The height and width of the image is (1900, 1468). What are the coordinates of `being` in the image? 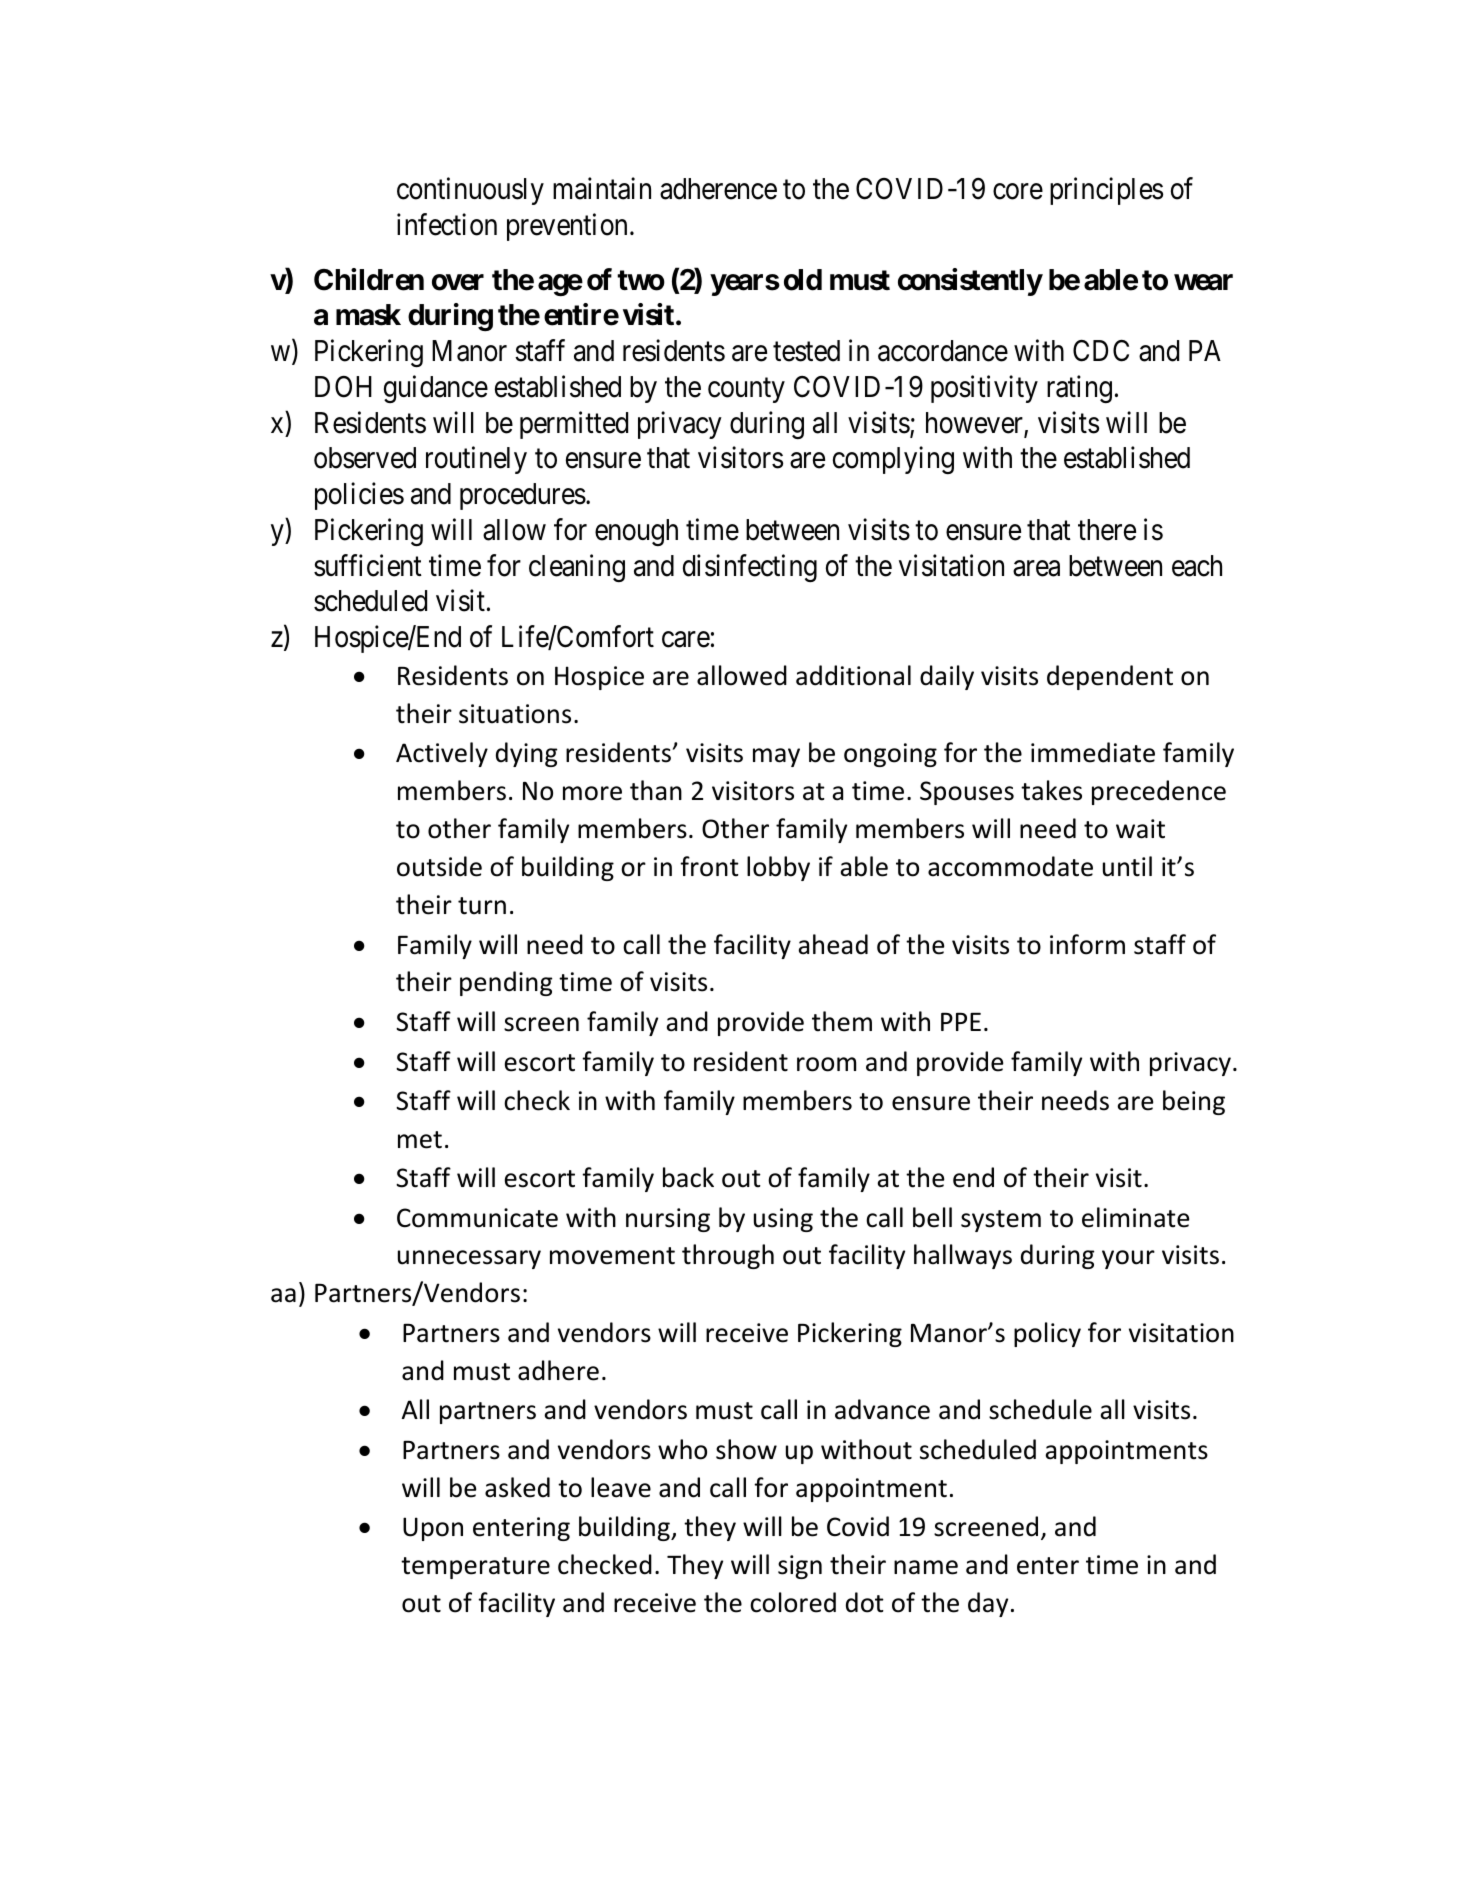 It's located at (1194, 1102).
